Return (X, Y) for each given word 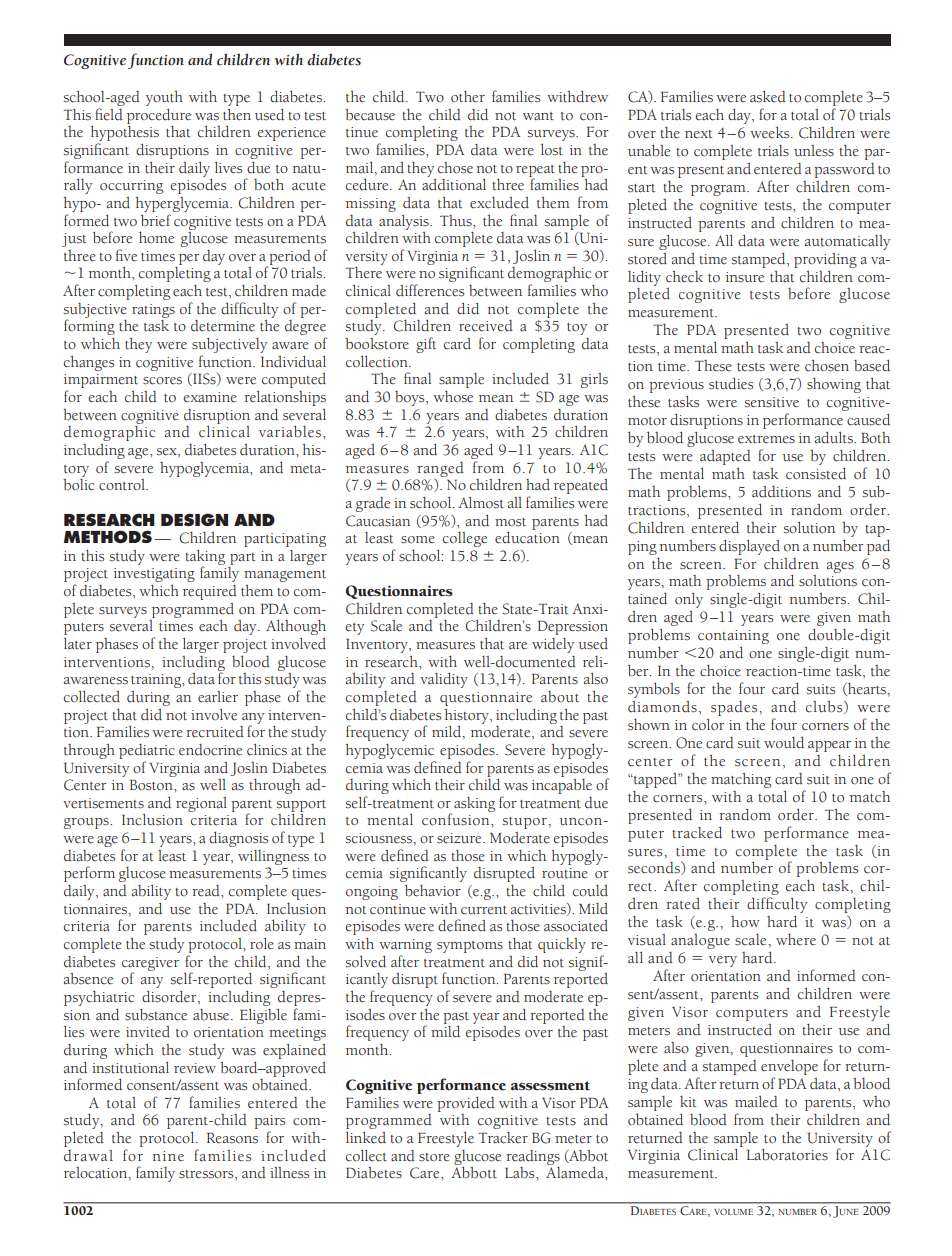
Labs (521, 1173)
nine (168, 1156)
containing (733, 637)
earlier (218, 697)
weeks (771, 133)
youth (164, 98)
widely (553, 645)
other (468, 97)
